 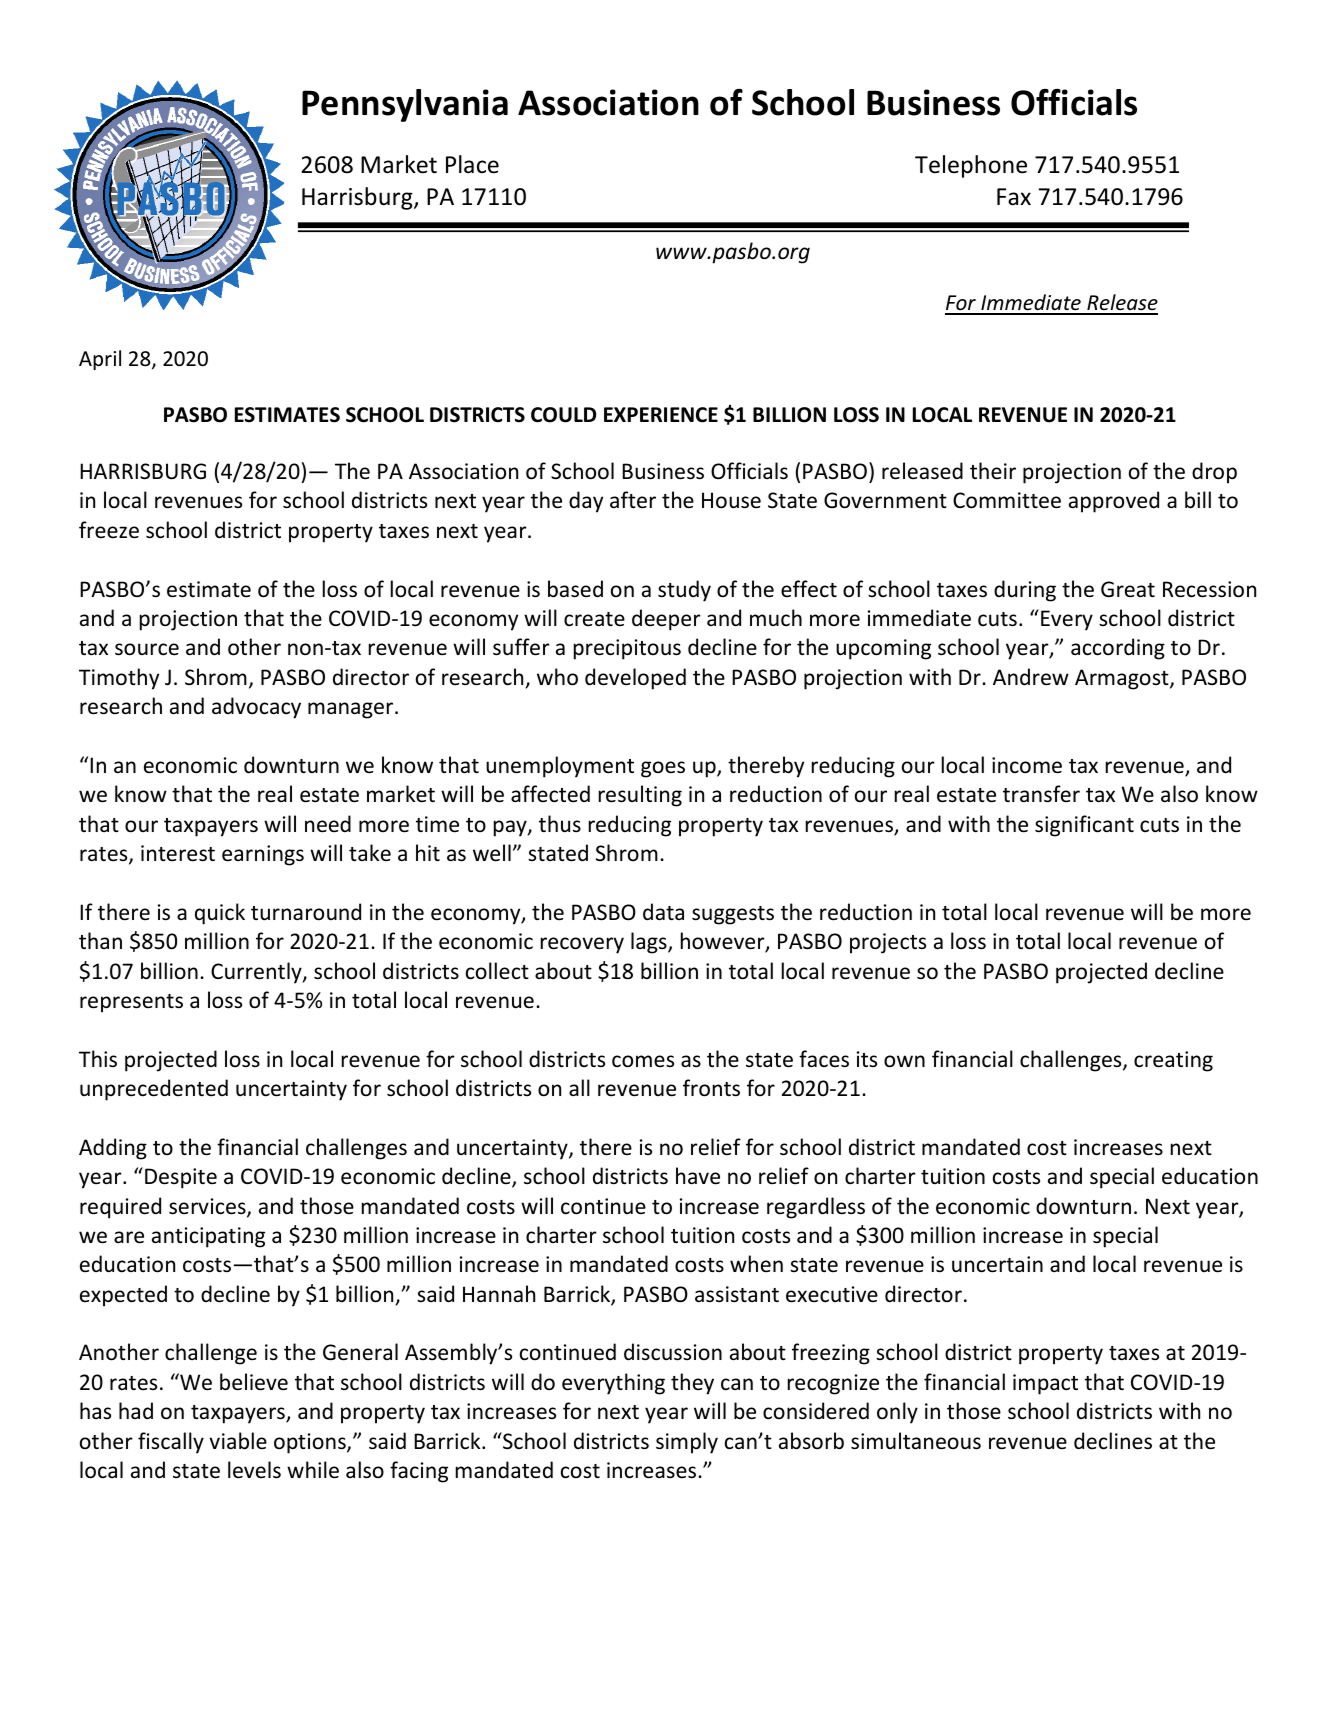 I want to click on transfer, so click(x=1041, y=794).
